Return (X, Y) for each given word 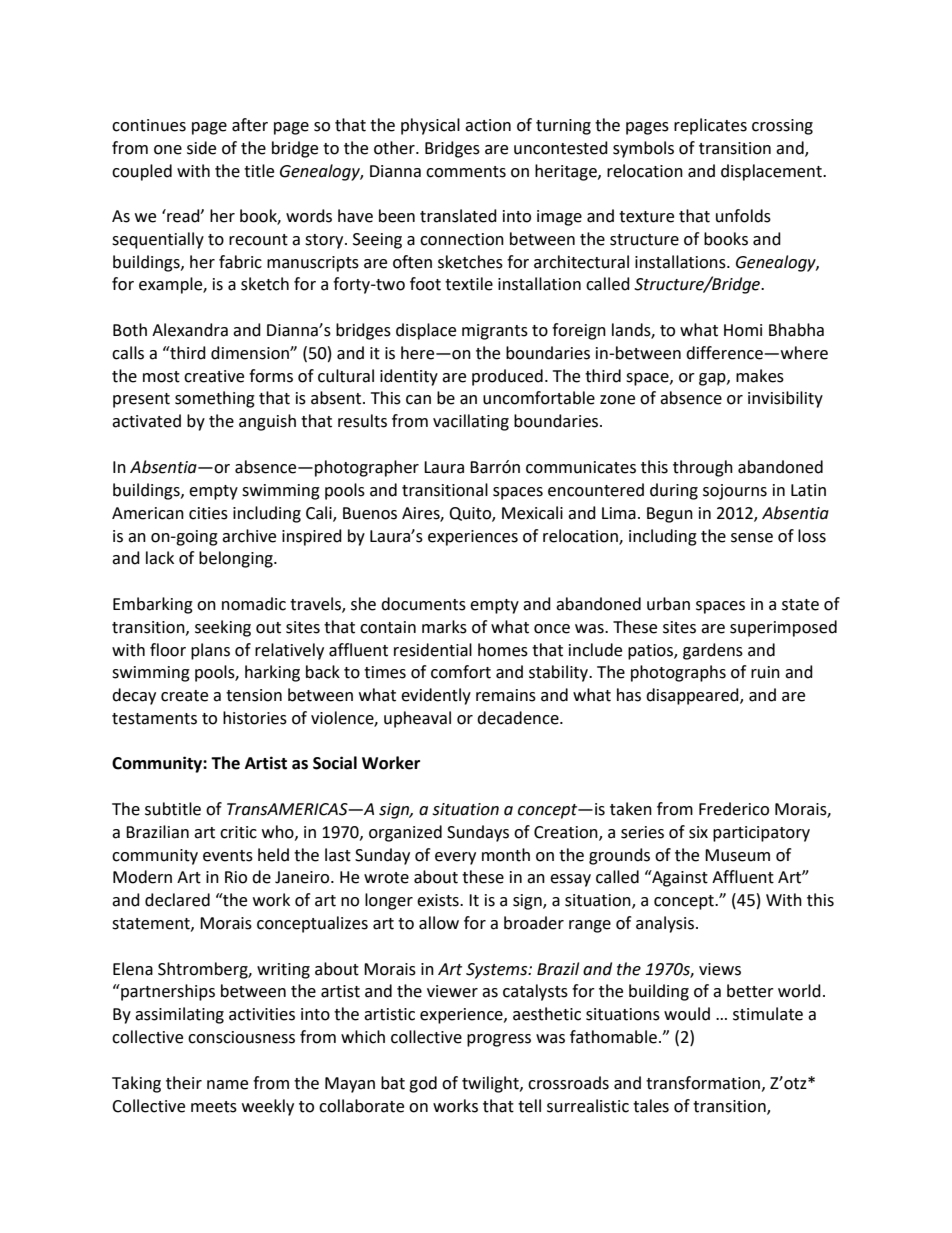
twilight (491, 1084)
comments (466, 172)
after (250, 125)
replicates (710, 126)
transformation (704, 1083)
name (227, 1085)
